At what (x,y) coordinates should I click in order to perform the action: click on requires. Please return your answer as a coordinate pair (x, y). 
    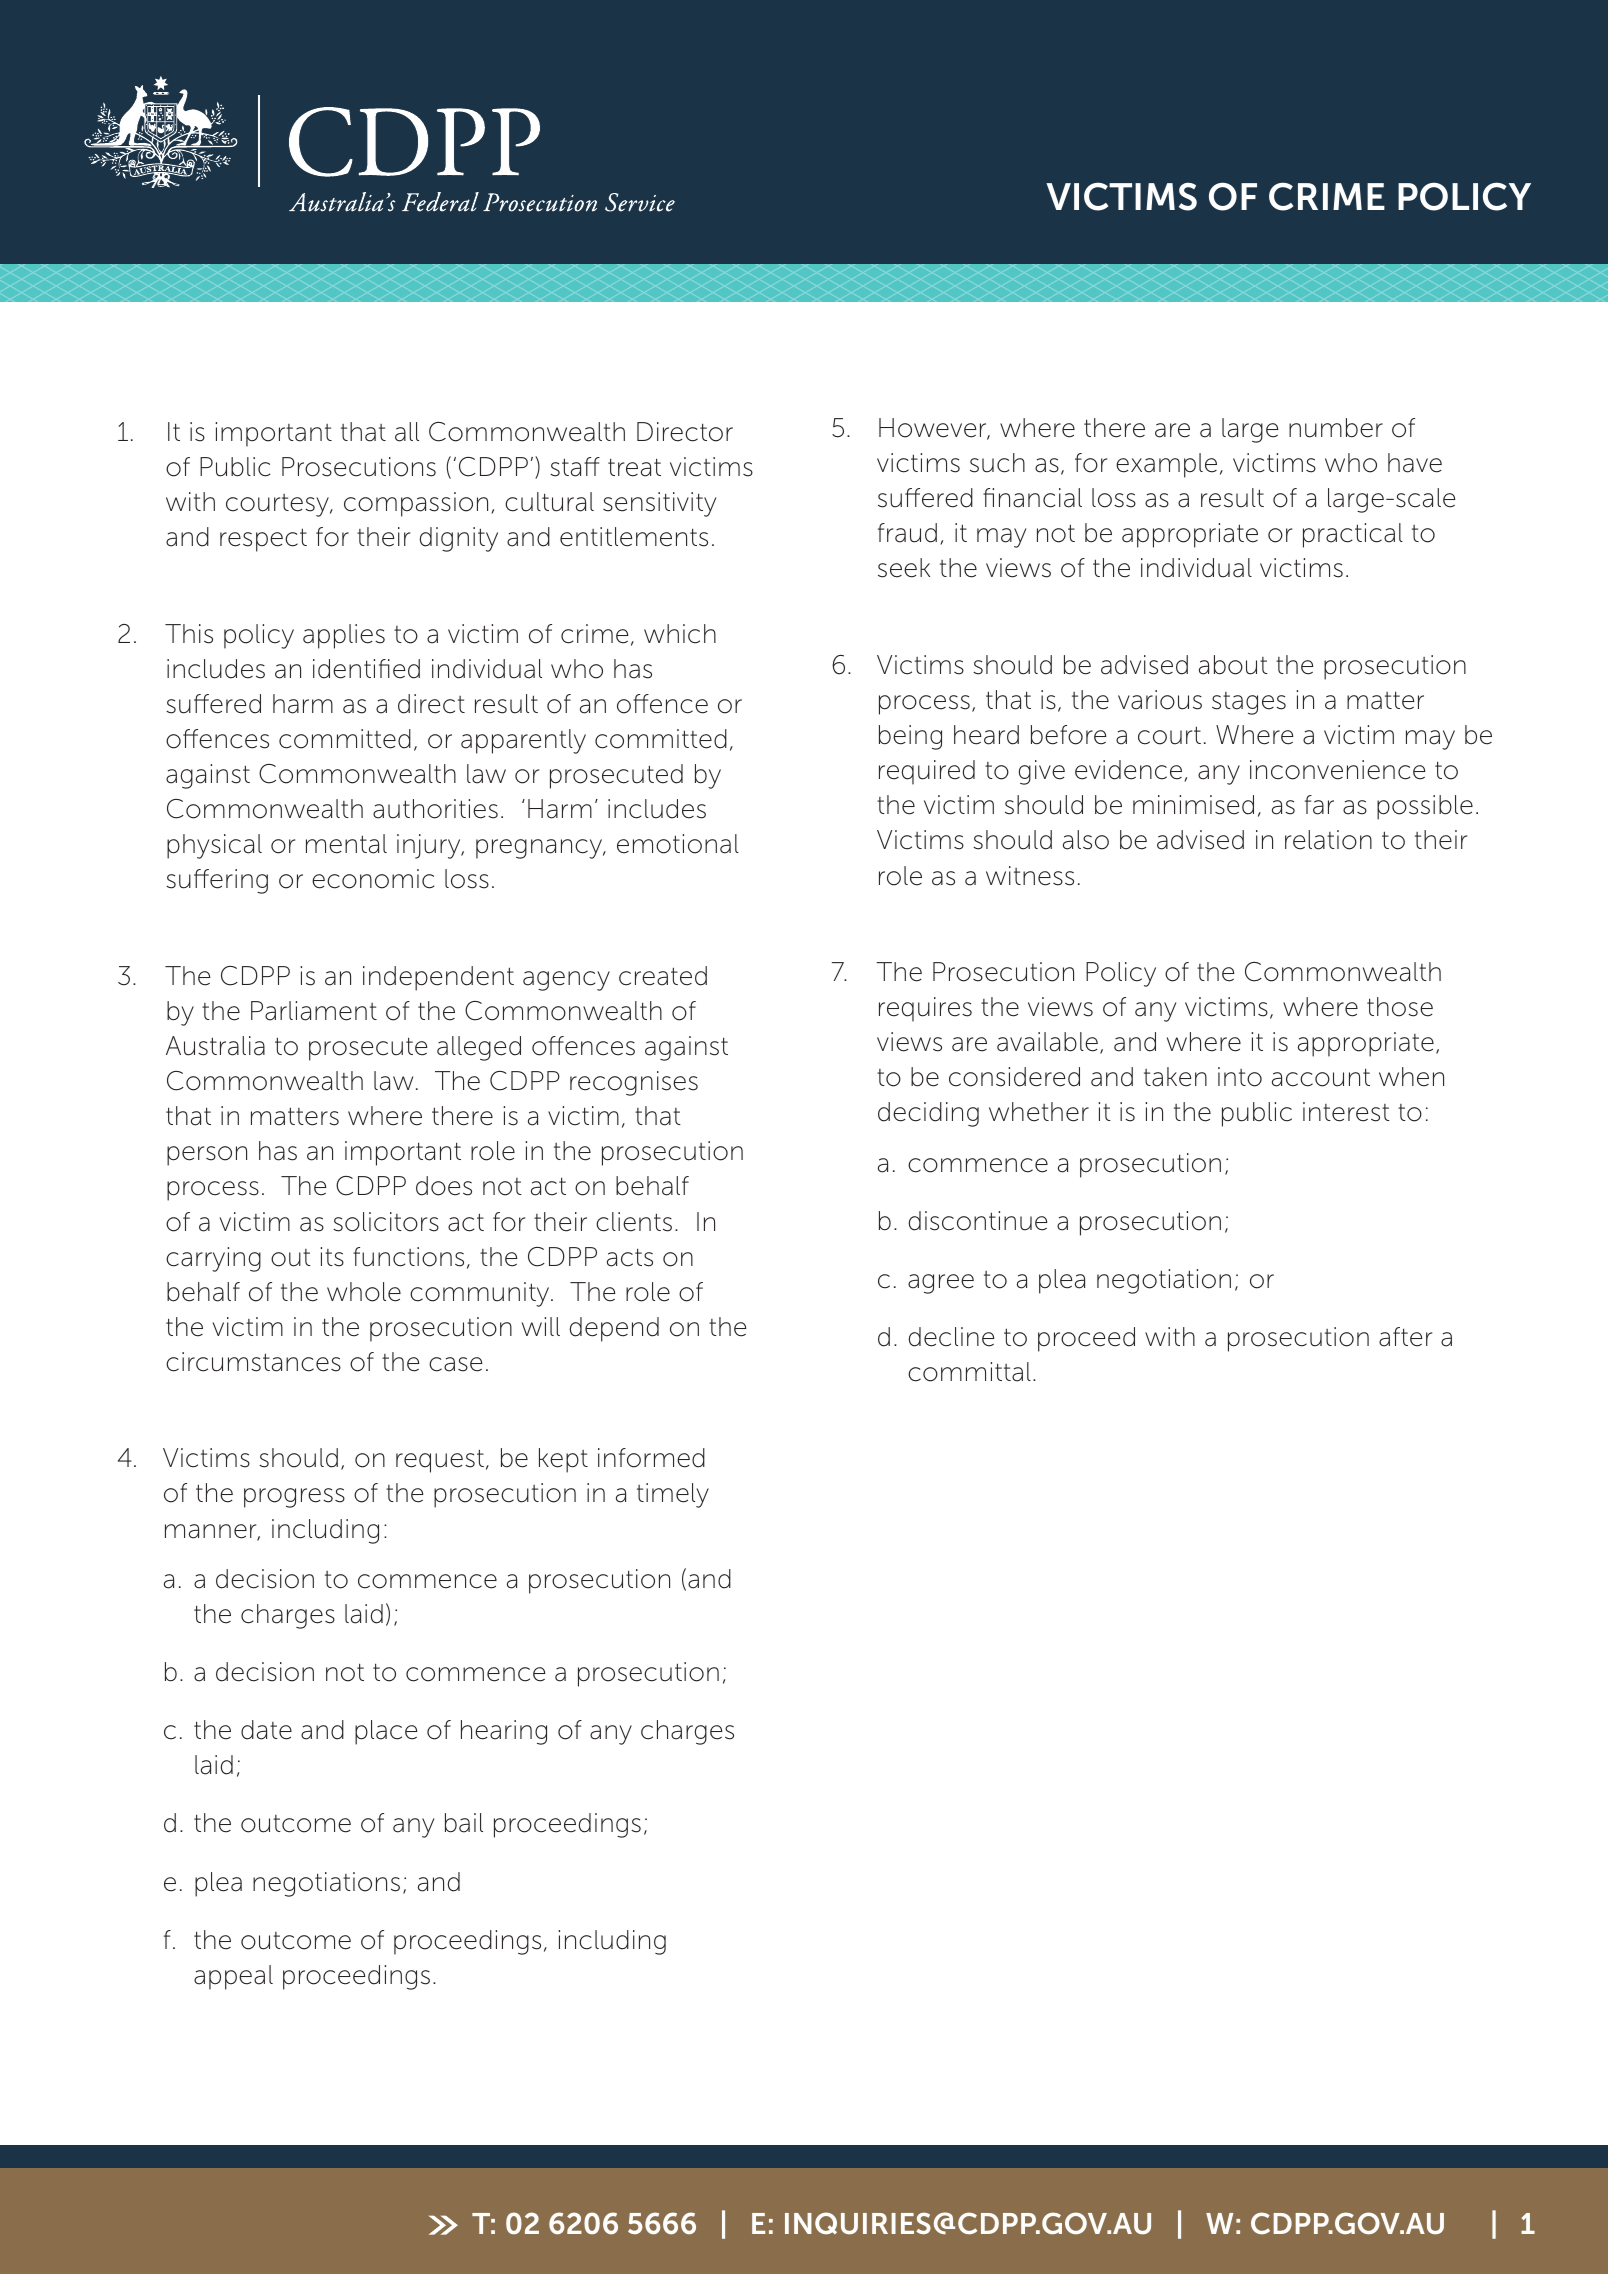
    Looking at the image, I should click on (925, 1009).
